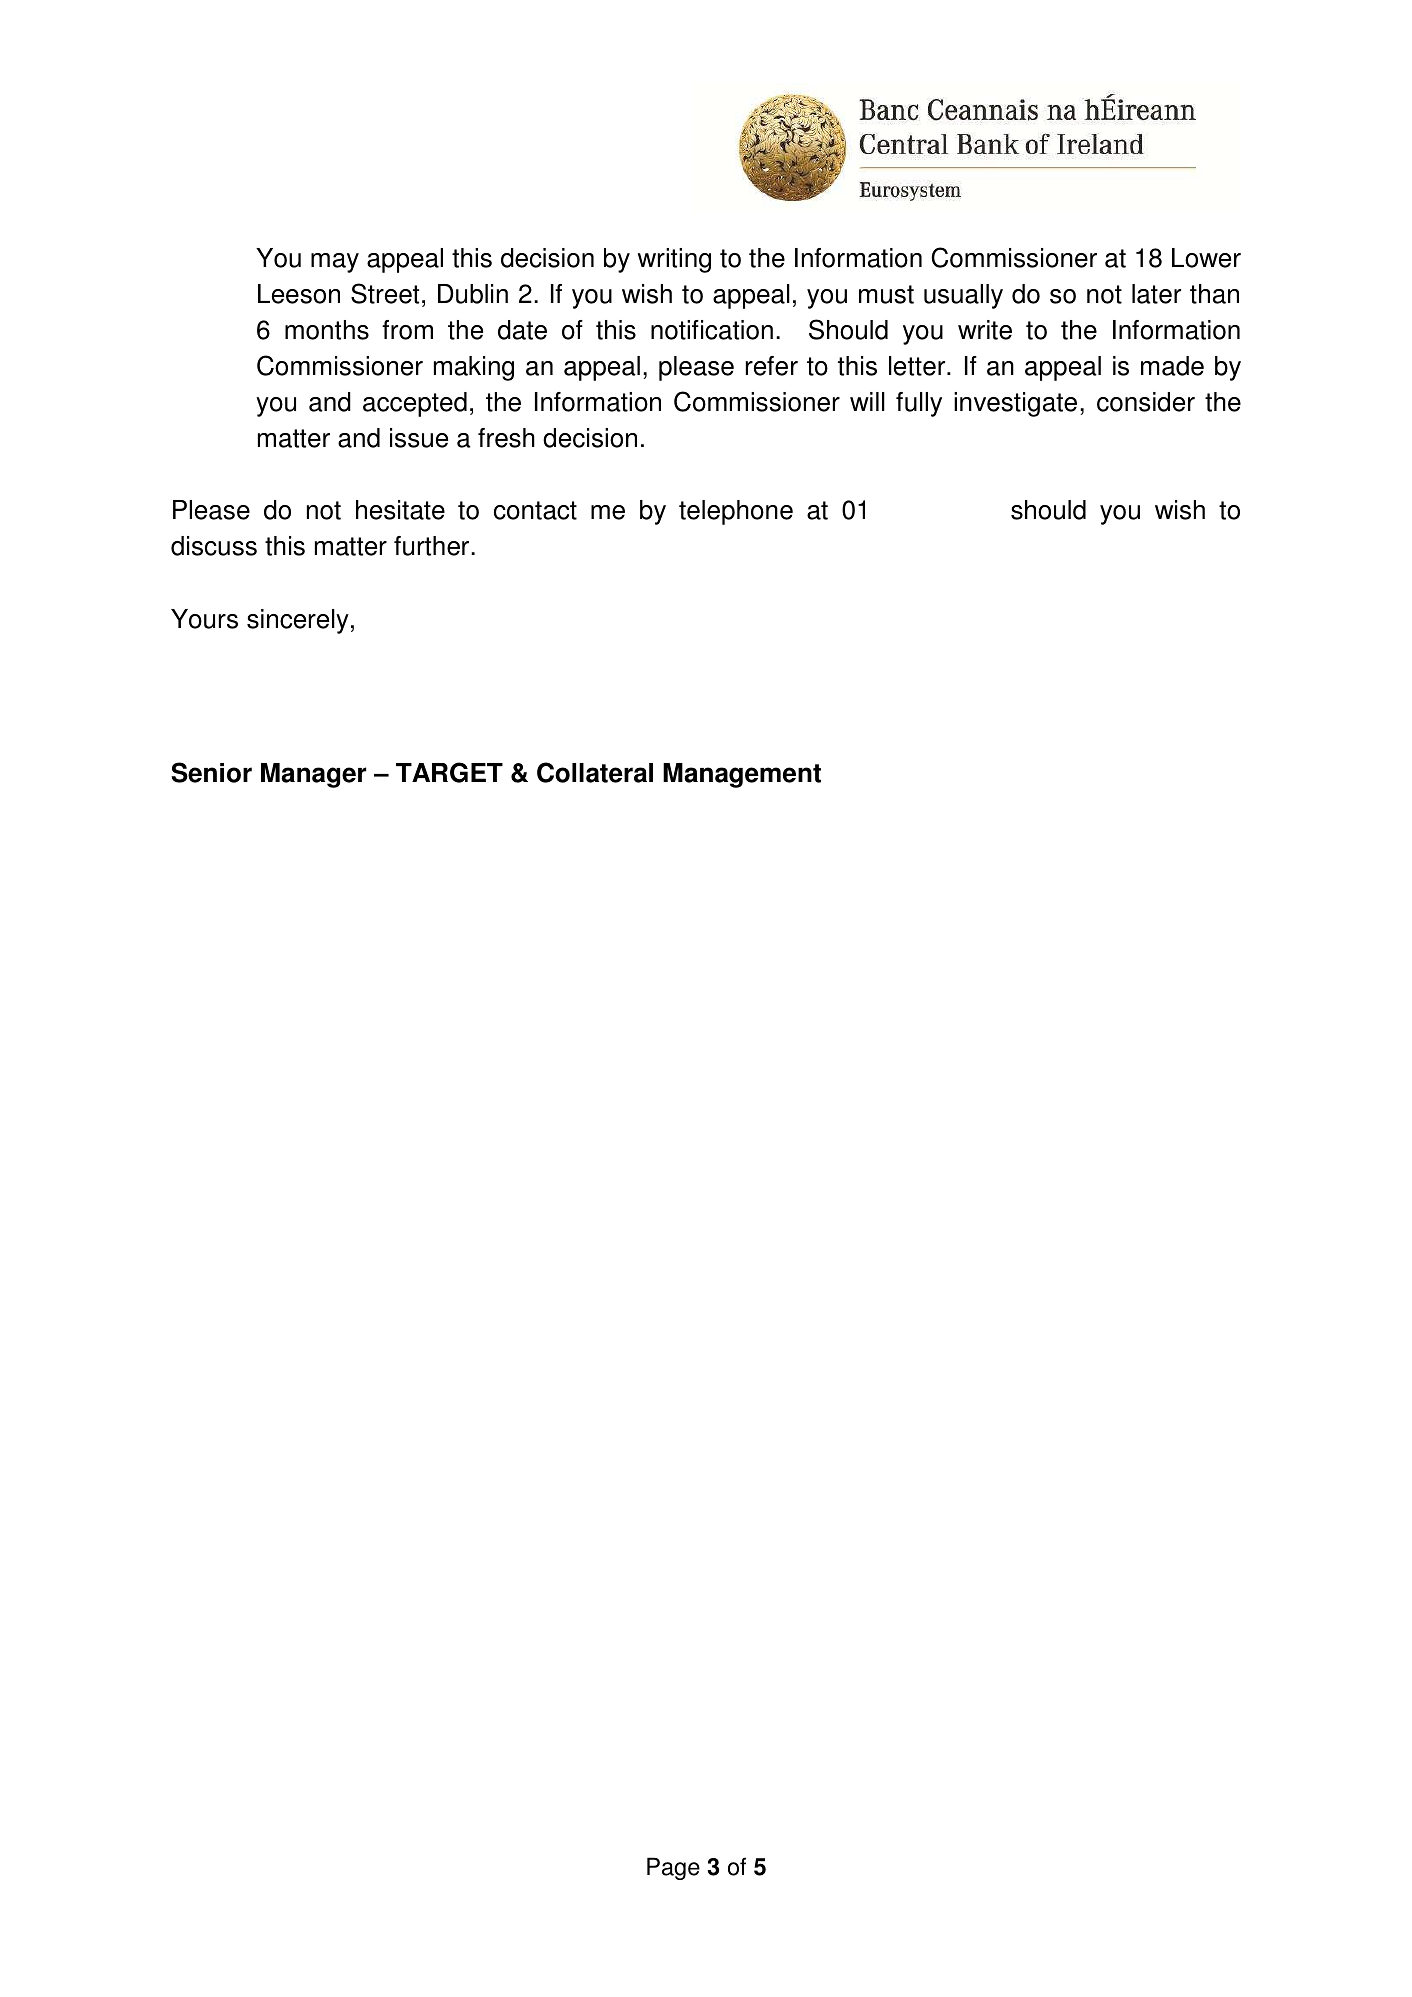 The width and height of the page is (1412, 1997). Describe the element at coordinates (313, 775) in the page. I see `Manager` at that location.
